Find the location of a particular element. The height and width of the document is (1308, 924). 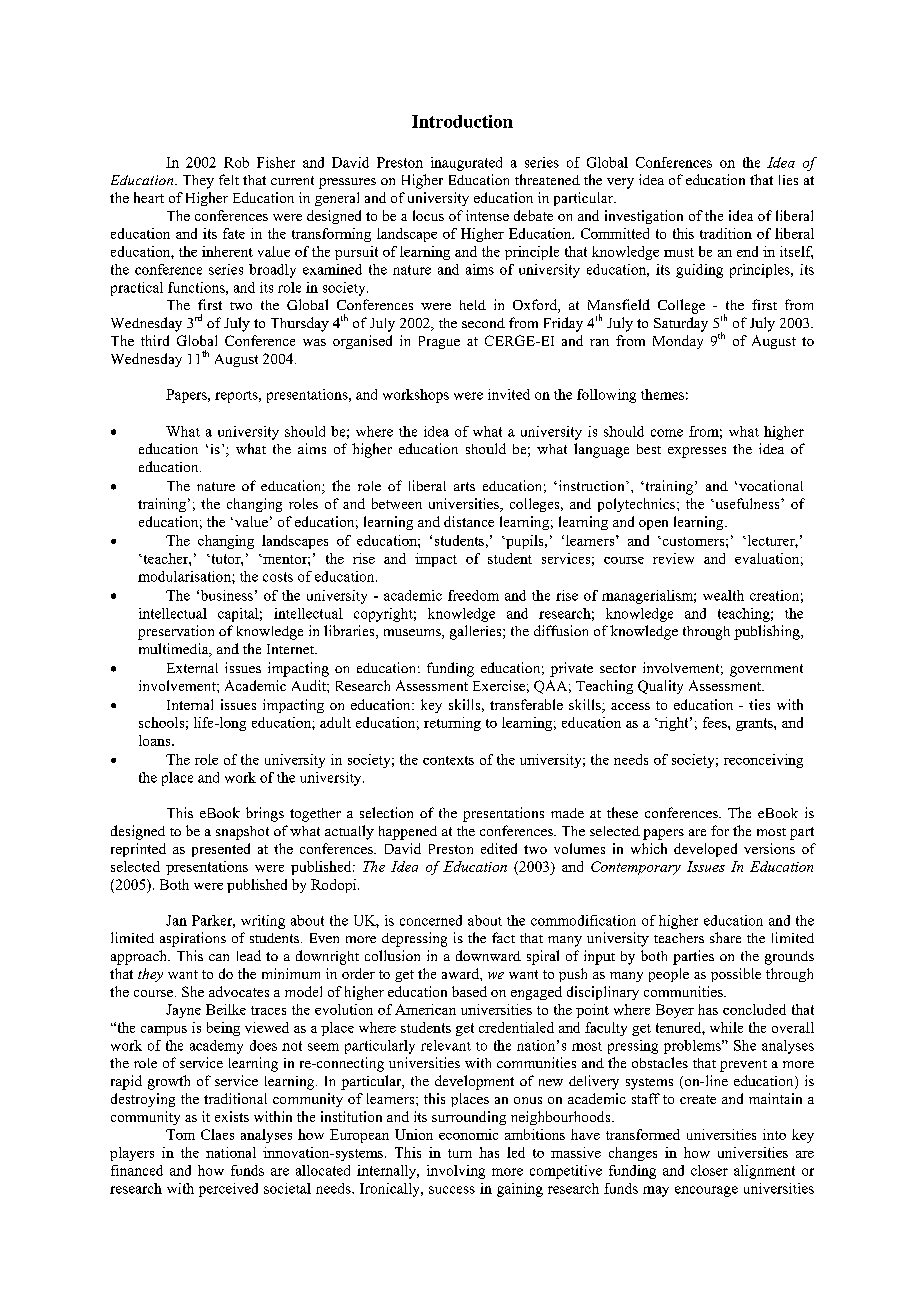

contexts is located at coordinates (448, 760).
